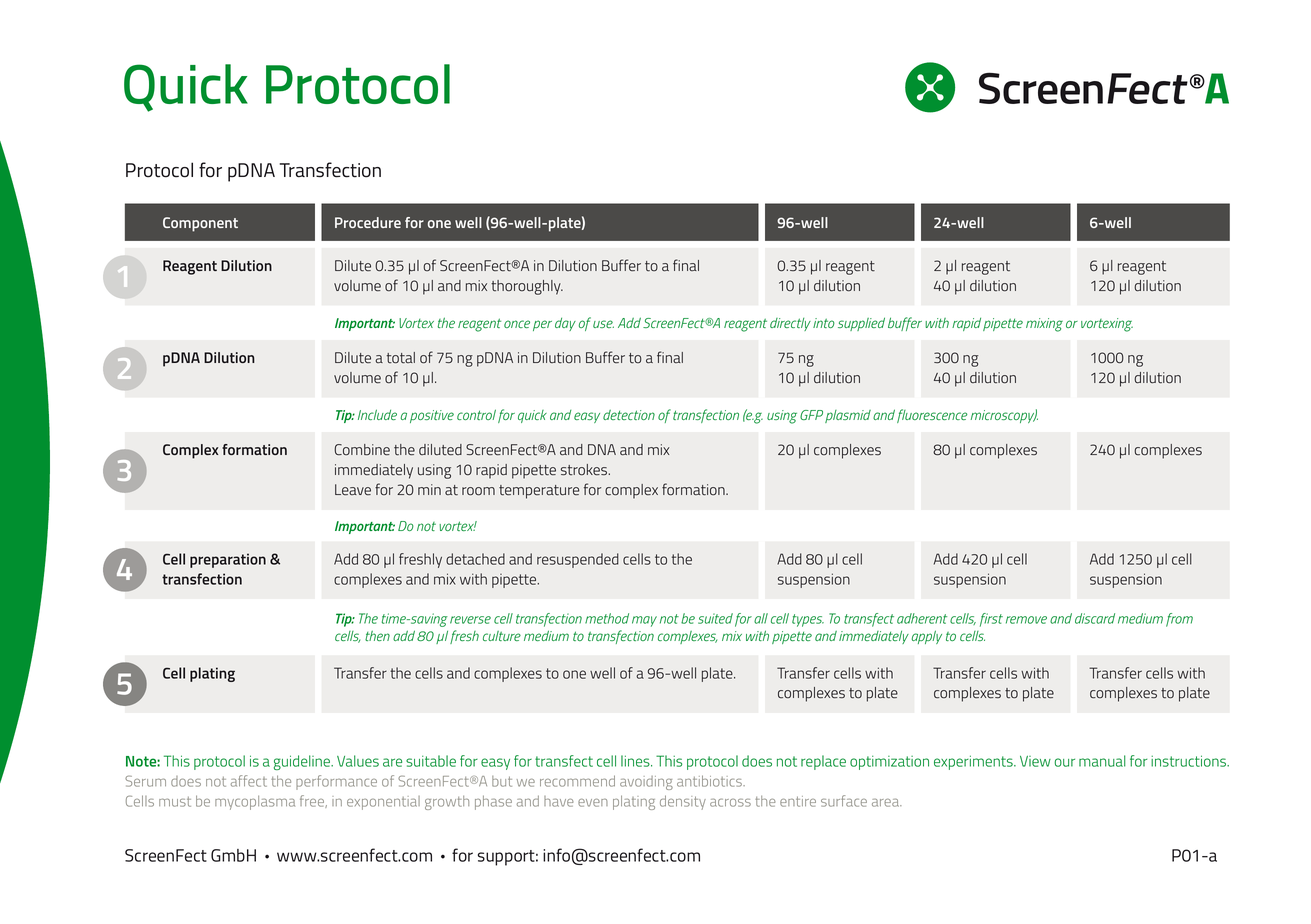 This screenshot has height=924, width=1311. Describe the element at coordinates (932, 416) in the screenshot. I see `fluorescence` at that location.
